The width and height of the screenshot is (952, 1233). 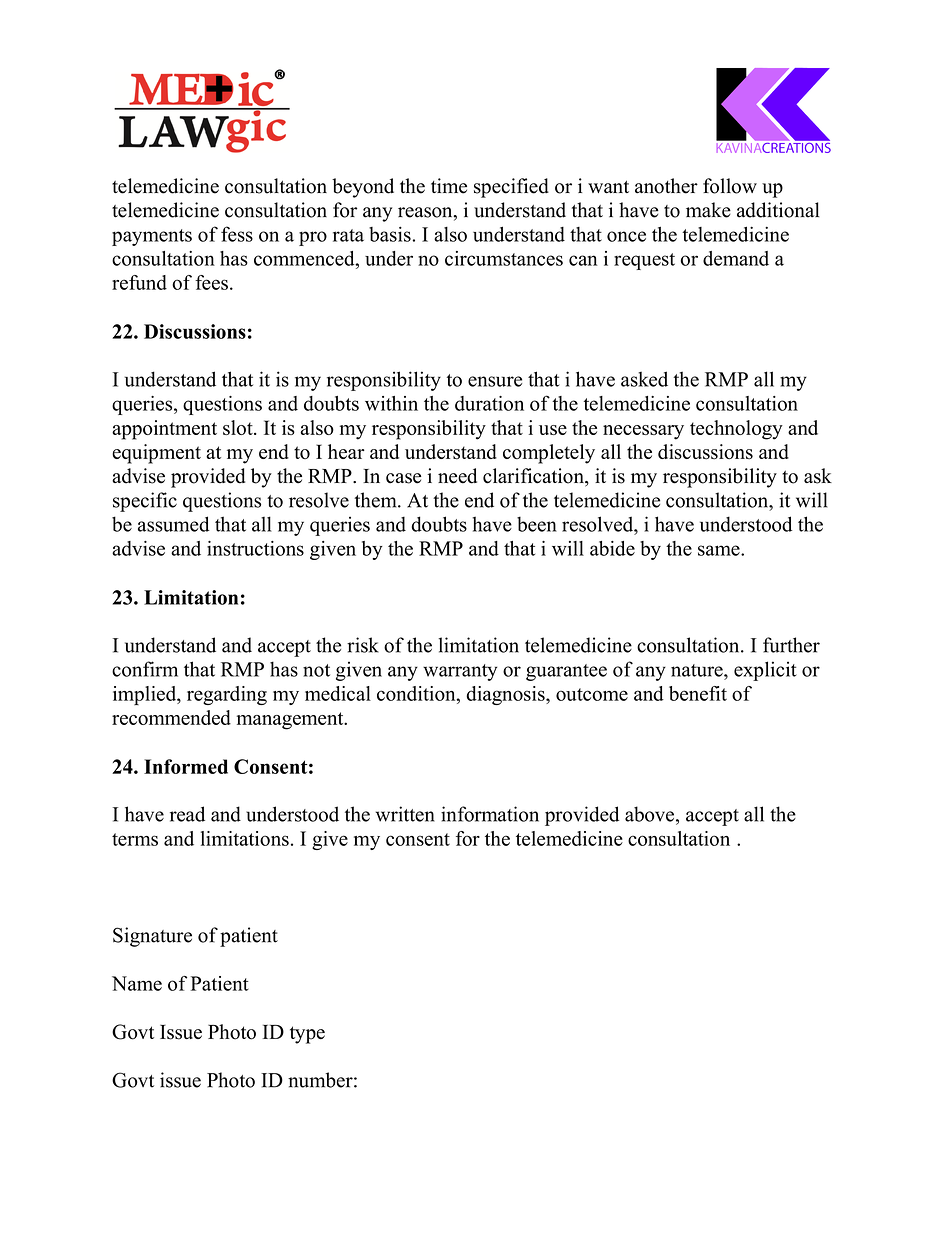 I want to click on above, so click(x=649, y=814).
